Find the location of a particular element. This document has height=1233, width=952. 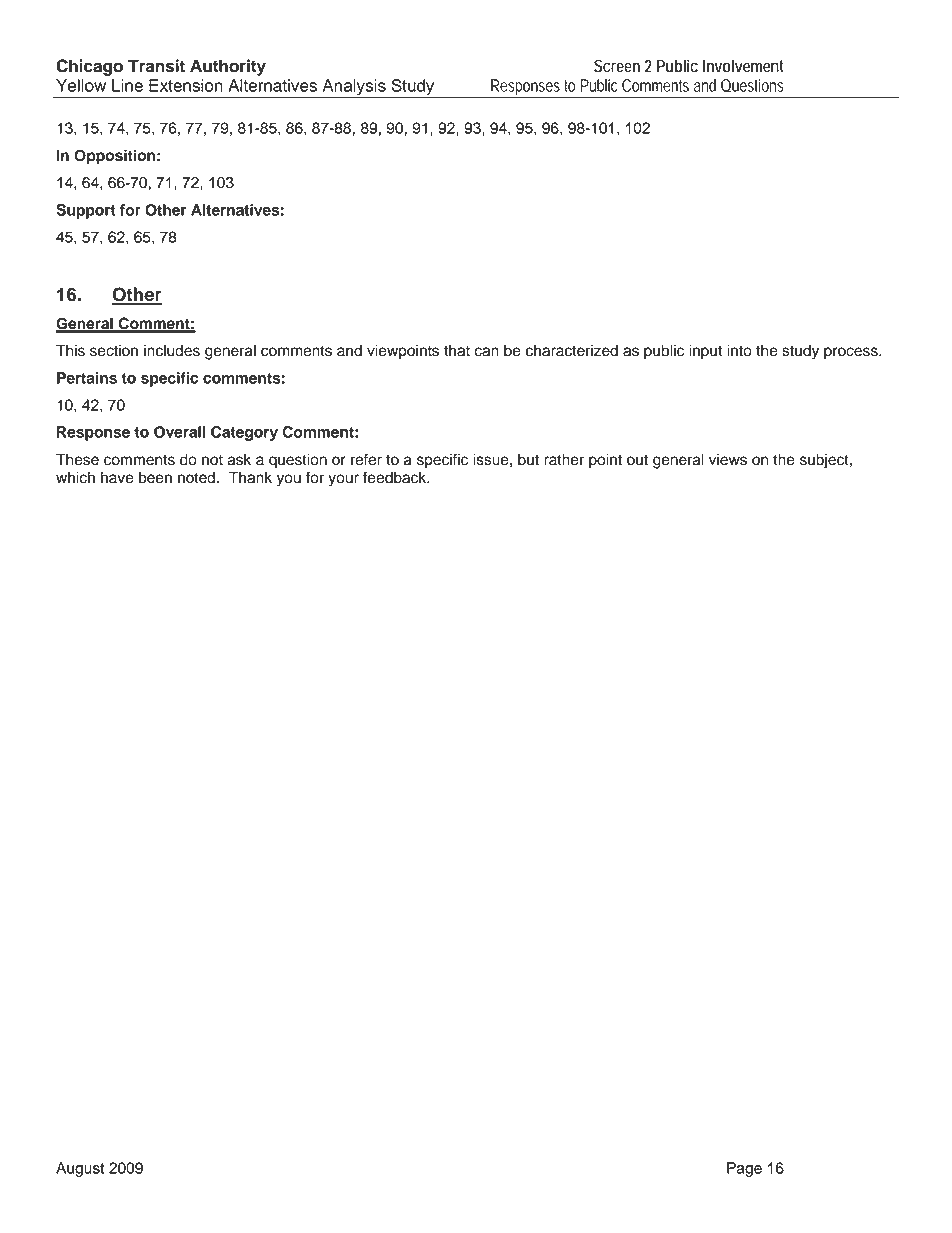

Analysis is located at coordinates (354, 88).
